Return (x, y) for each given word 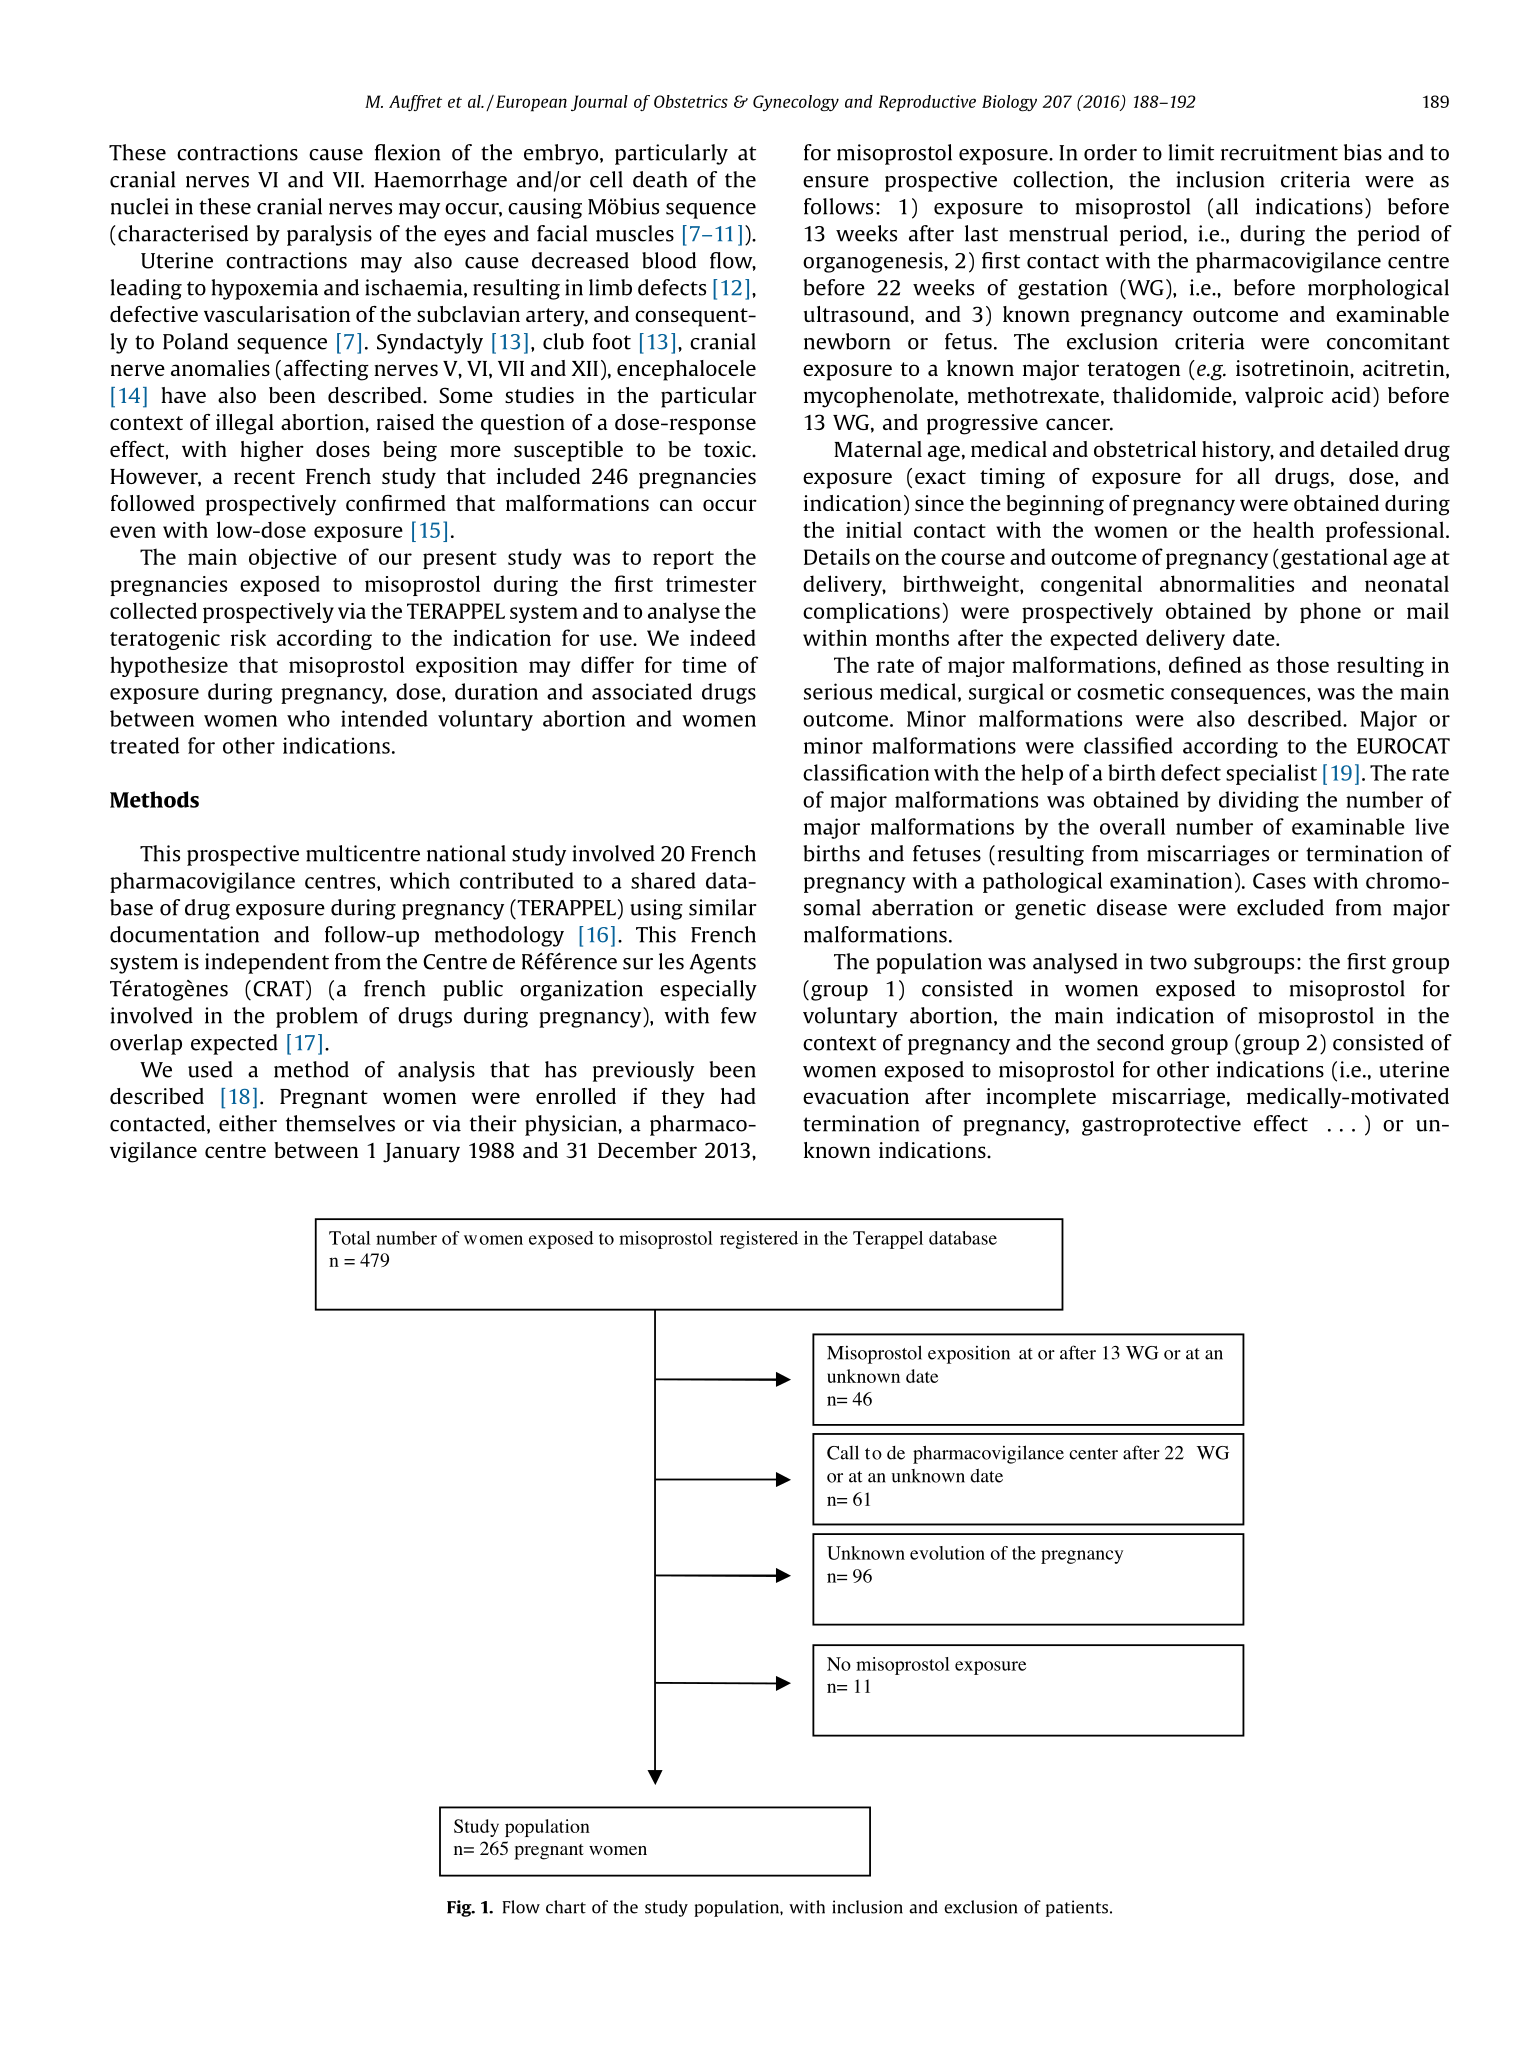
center (1093, 1454)
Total (350, 1238)
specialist (1271, 774)
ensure (836, 182)
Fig (460, 1908)
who (308, 718)
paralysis (329, 235)
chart (566, 1907)
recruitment (1279, 152)
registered (759, 1240)
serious (838, 691)
